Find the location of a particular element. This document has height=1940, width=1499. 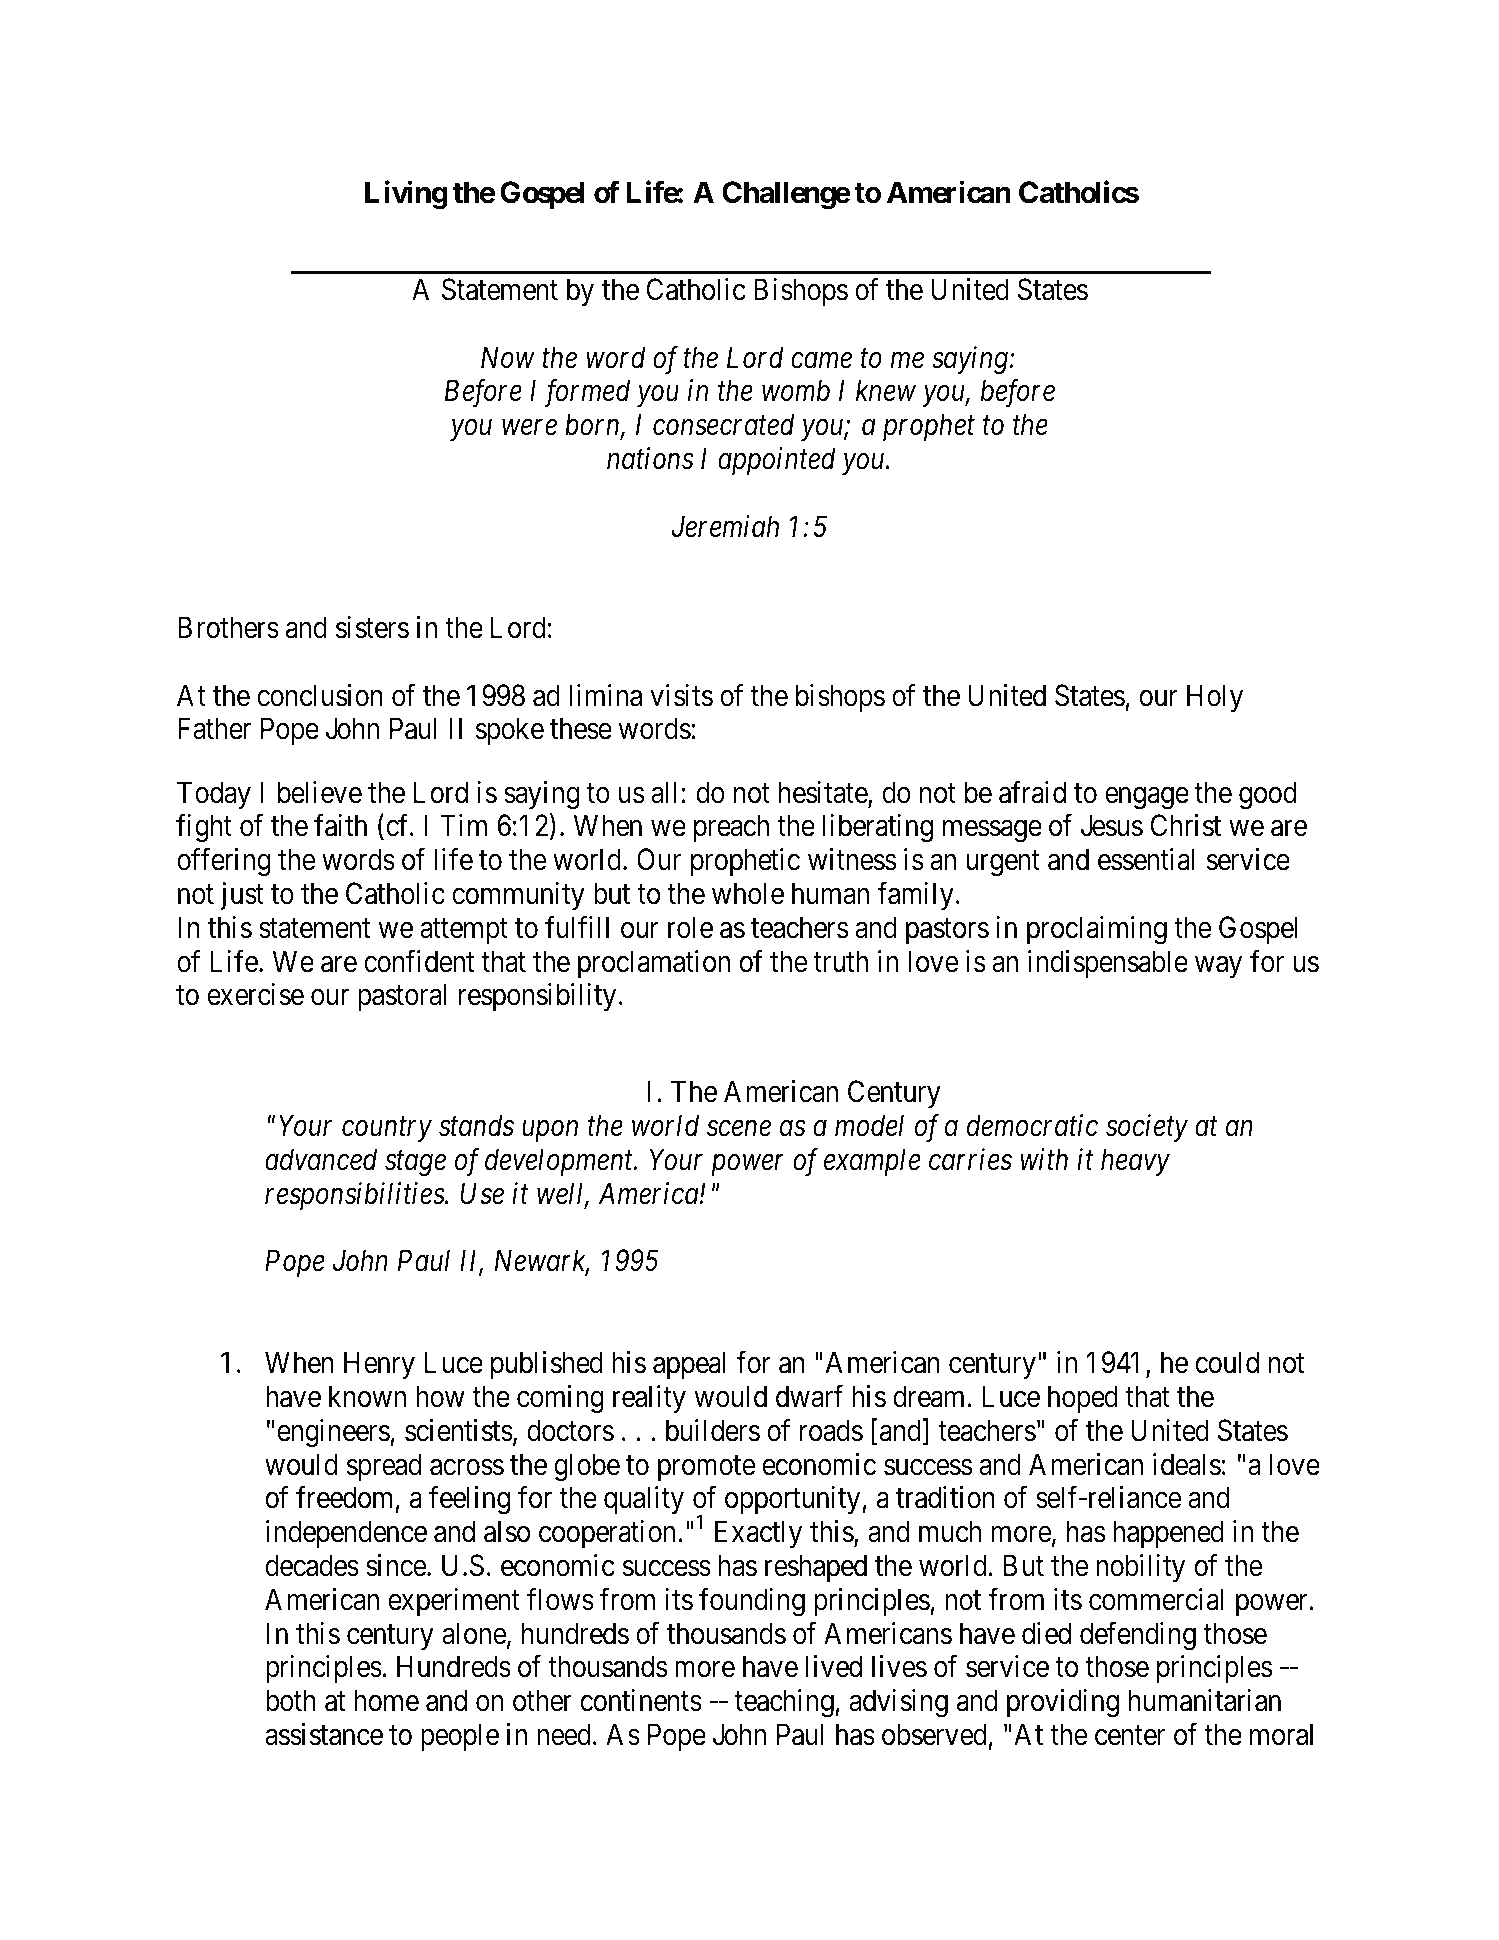

scene is located at coordinates (739, 1129).
